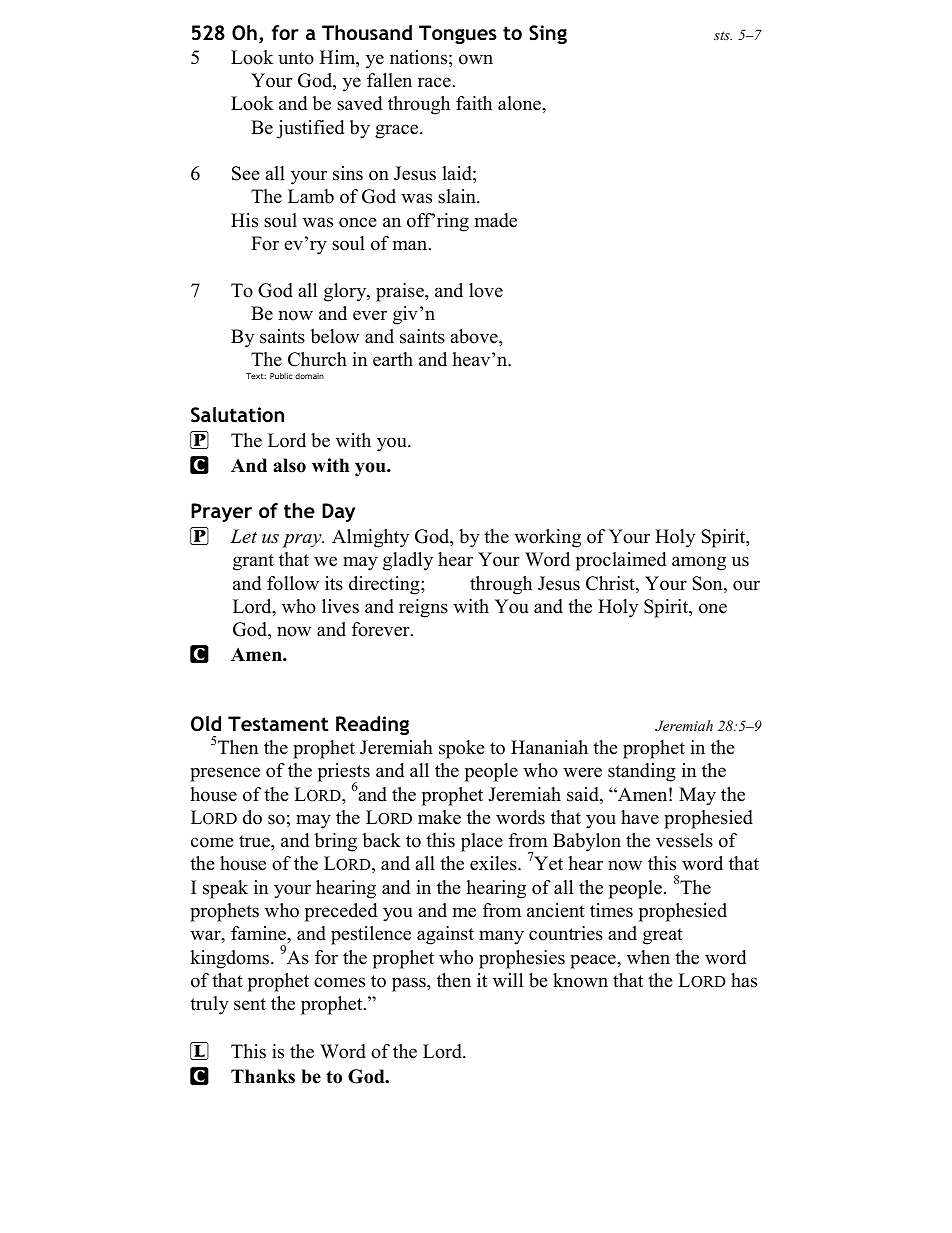  What do you see at coordinates (281, 376) in the screenshot?
I see `Public` at bounding box center [281, 376].
